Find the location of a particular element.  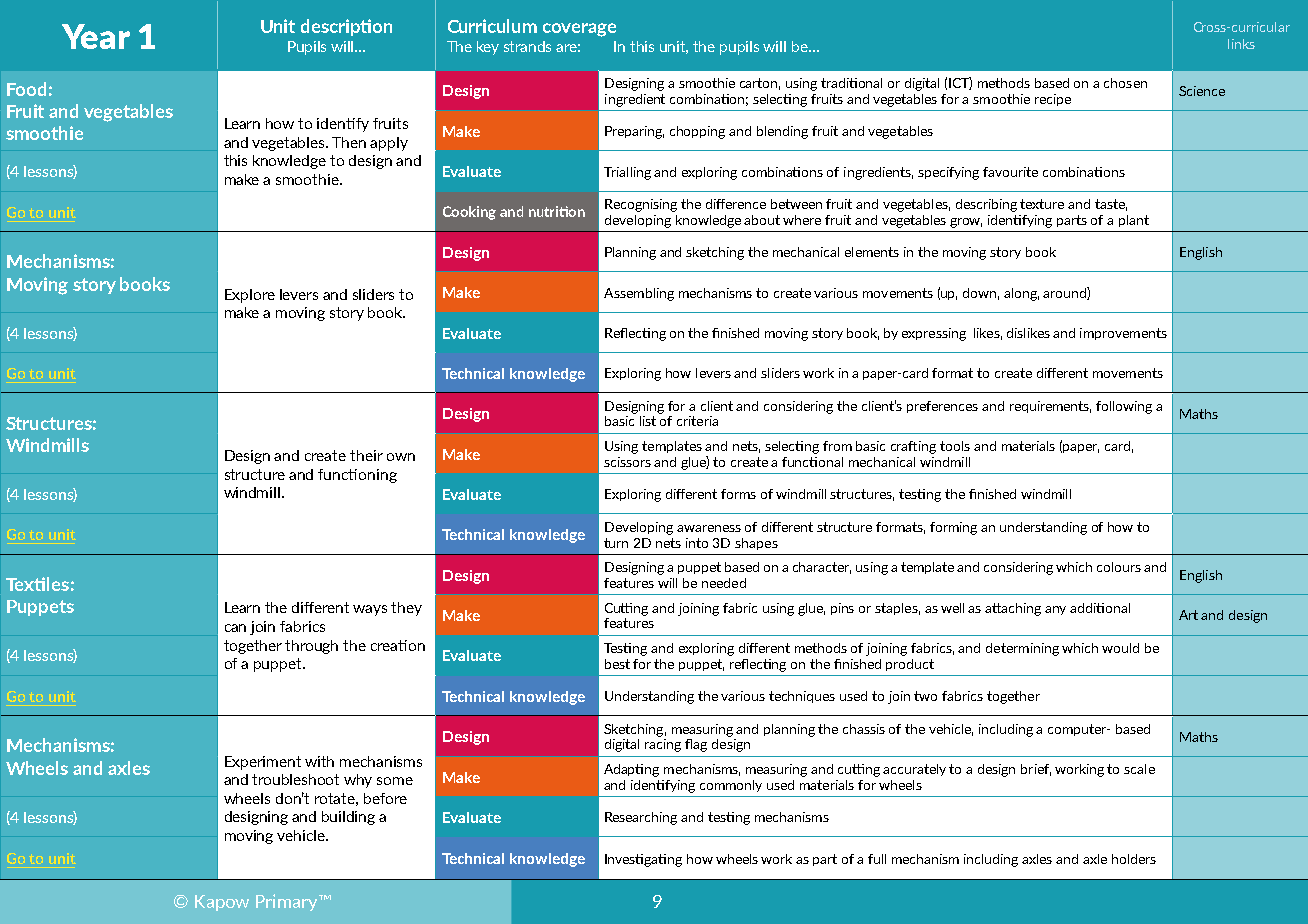

scissors is located at coordinates (627, 462).
